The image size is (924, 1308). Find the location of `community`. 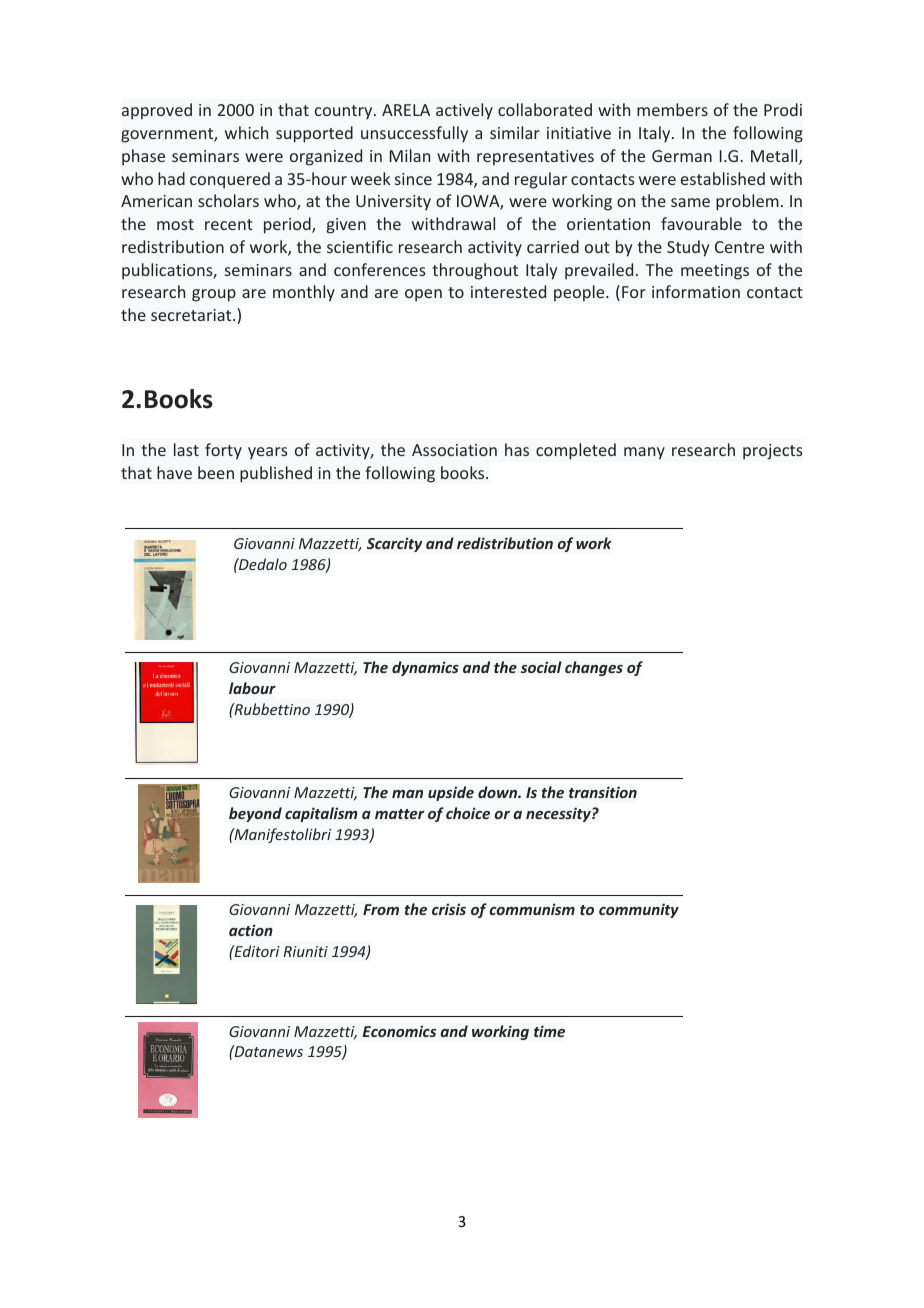

community is located at coordinates (639, 910).
